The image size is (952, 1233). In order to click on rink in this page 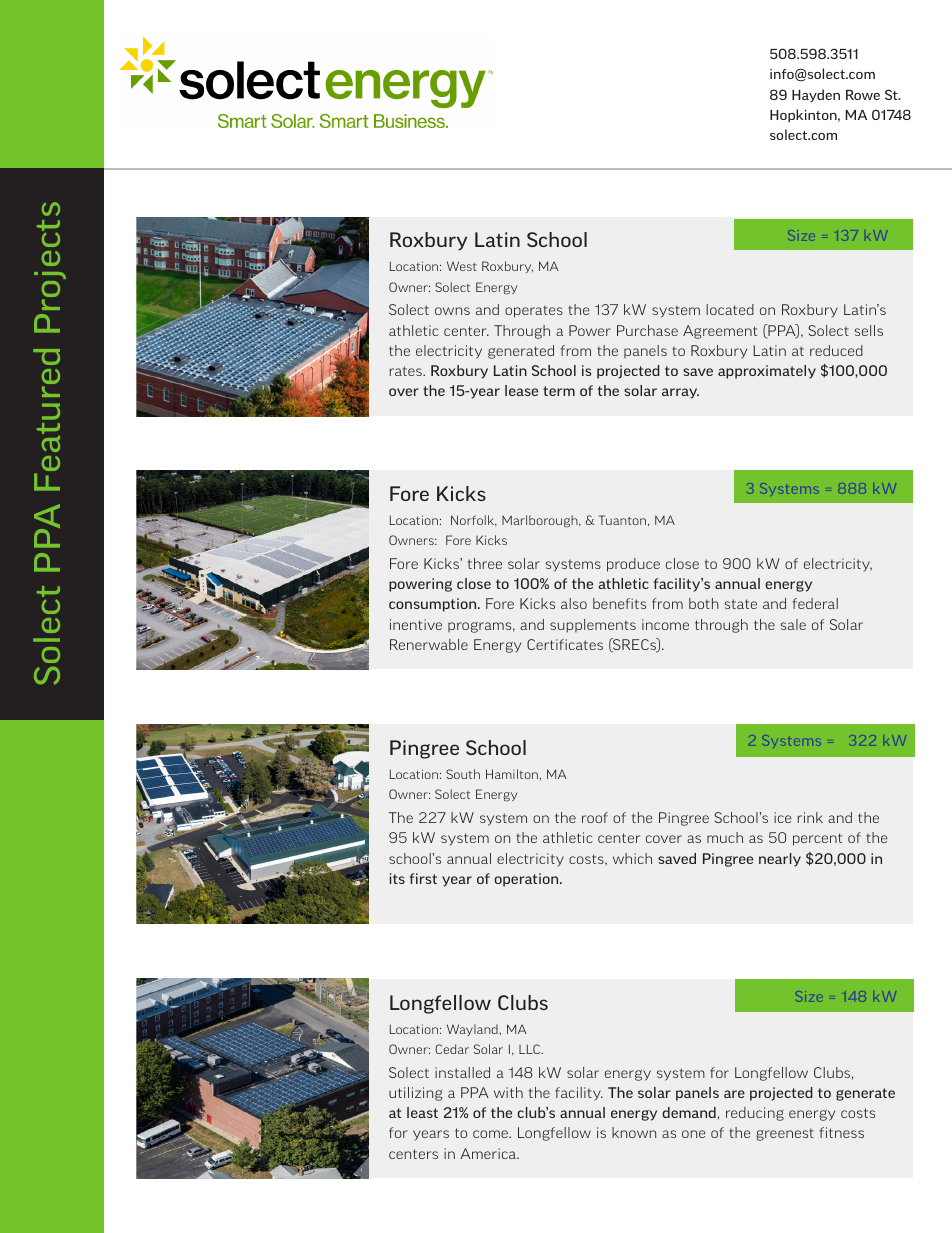, I will do `click(810, 817)`.
